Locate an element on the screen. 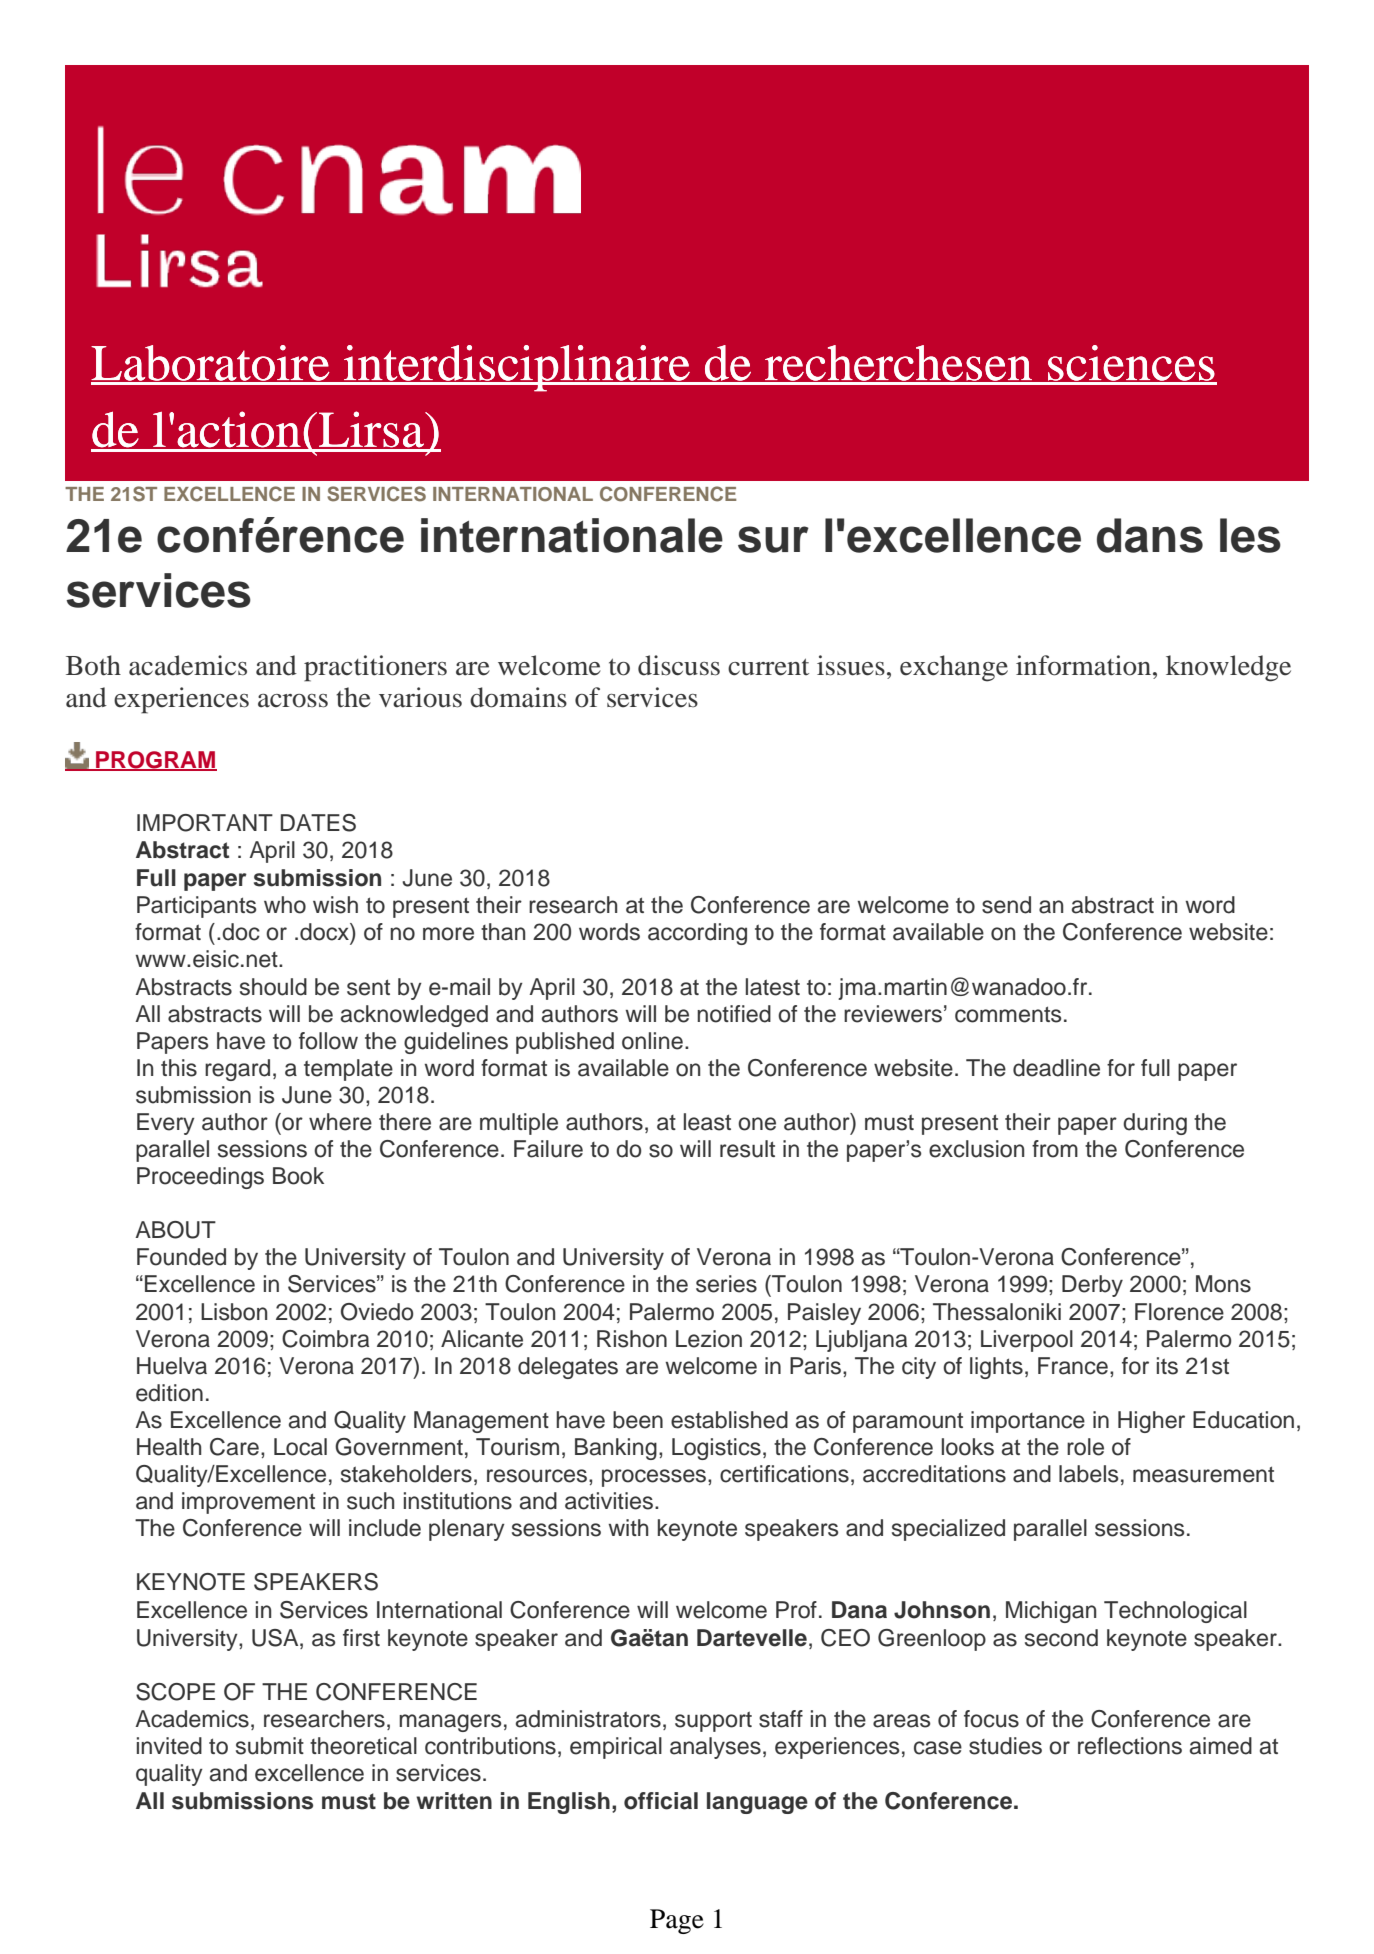 The image size is (1374, 1954). second is located at coordinates (1061, 1638).
